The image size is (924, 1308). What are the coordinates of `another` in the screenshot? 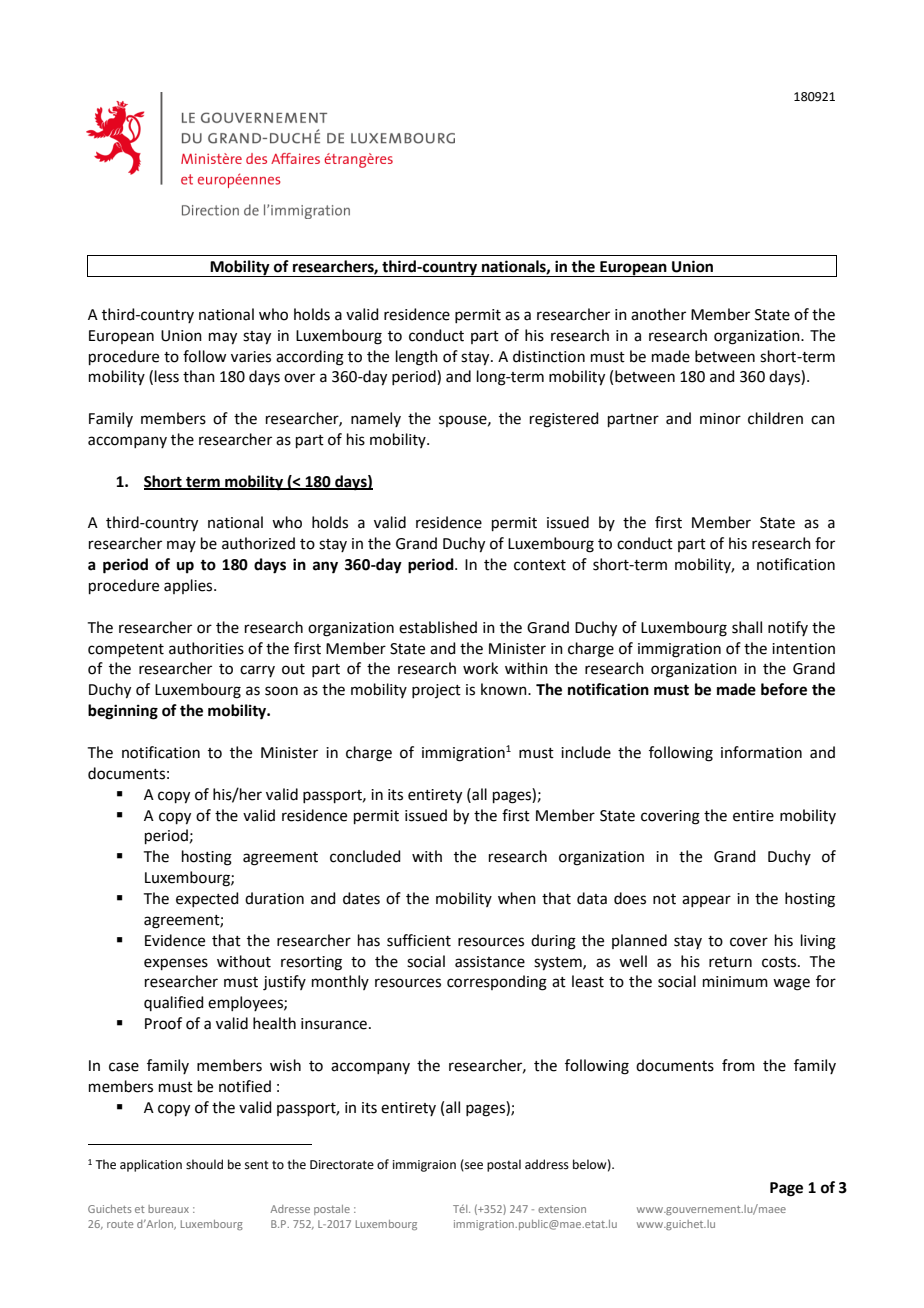 It's located at (658, 314).
